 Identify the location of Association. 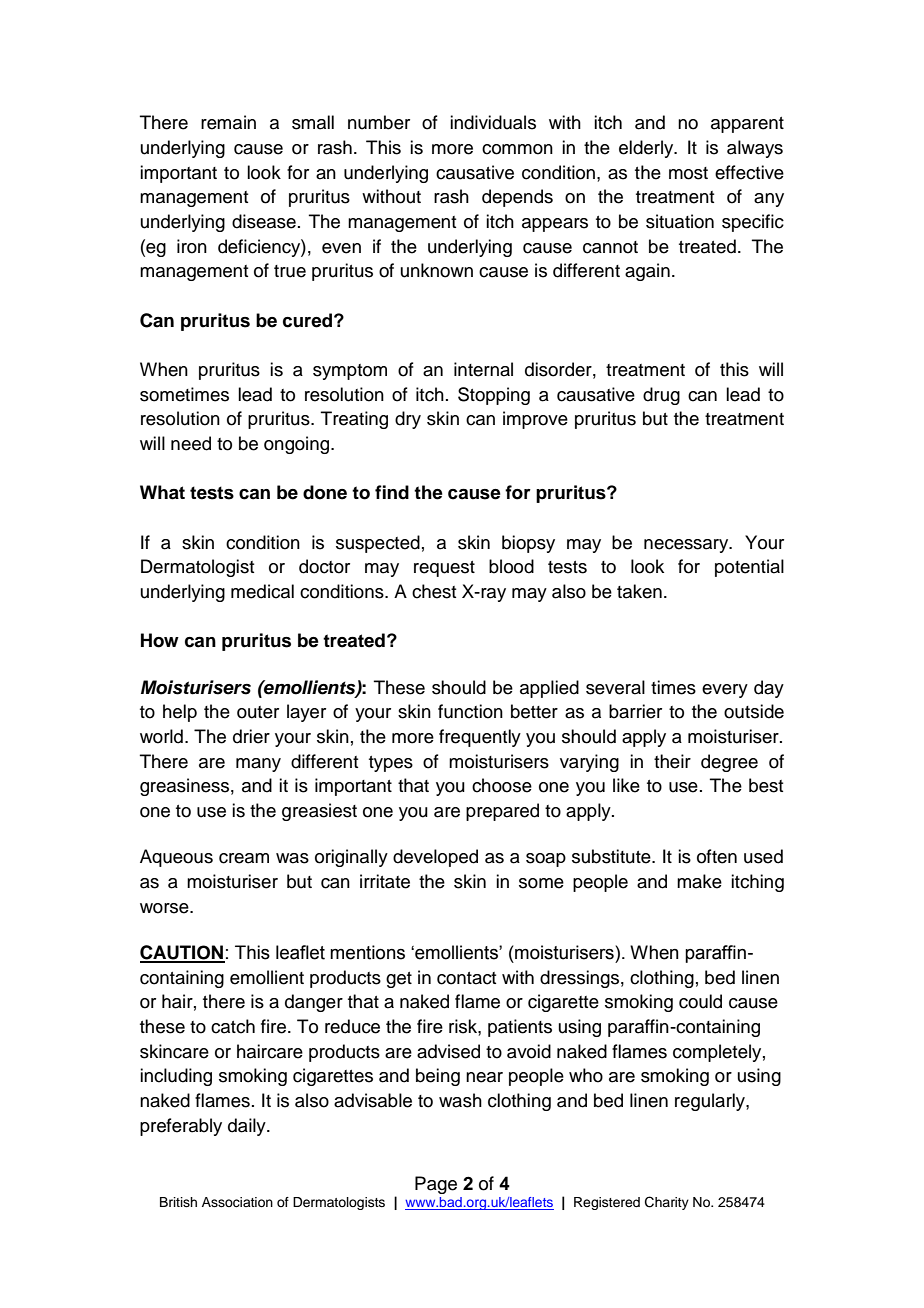
(237, 1202).
